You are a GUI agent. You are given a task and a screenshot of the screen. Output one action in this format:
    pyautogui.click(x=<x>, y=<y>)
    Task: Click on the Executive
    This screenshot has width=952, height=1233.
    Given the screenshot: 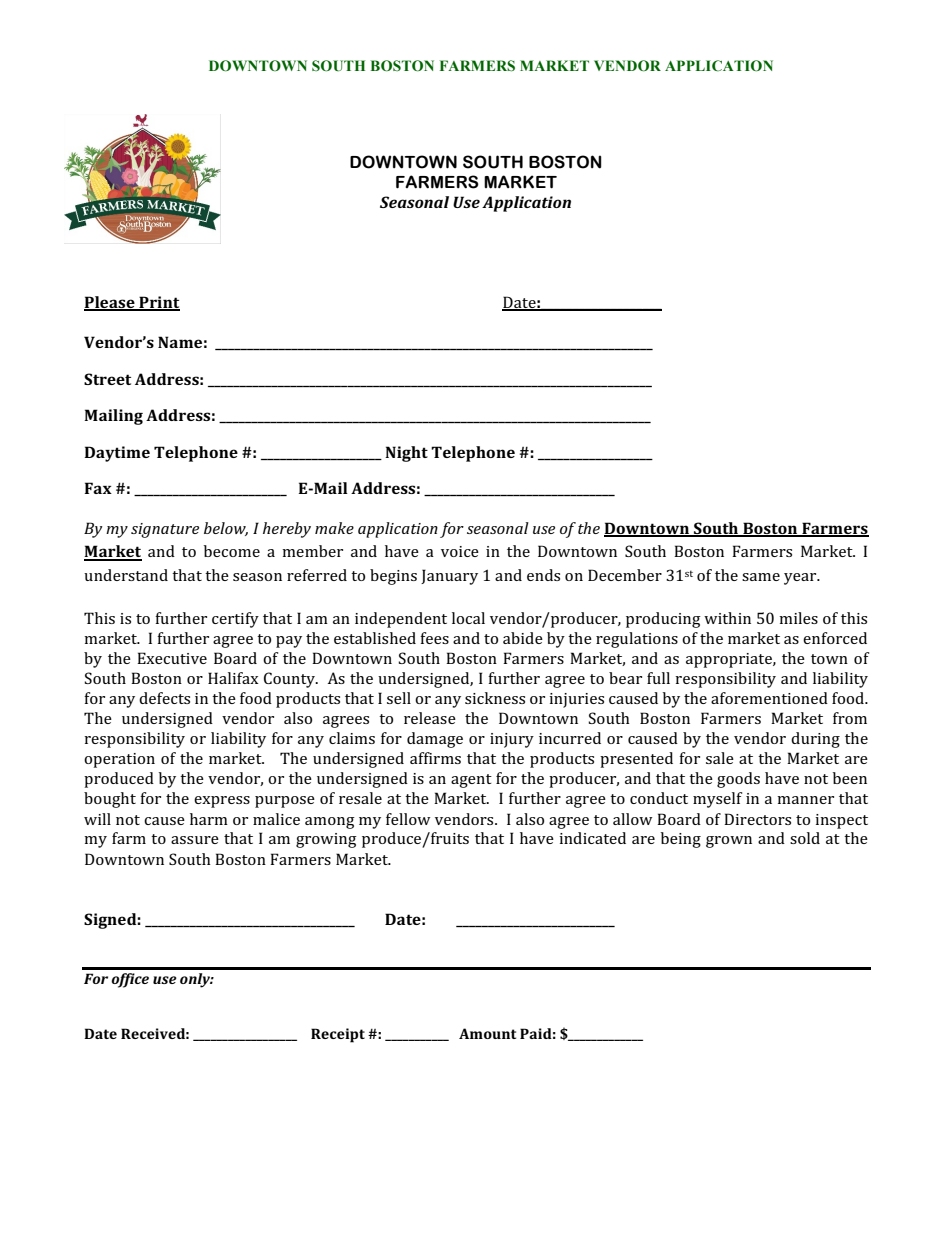 What is the action you would take?
    pyautogui.click(x=172, y=658)
